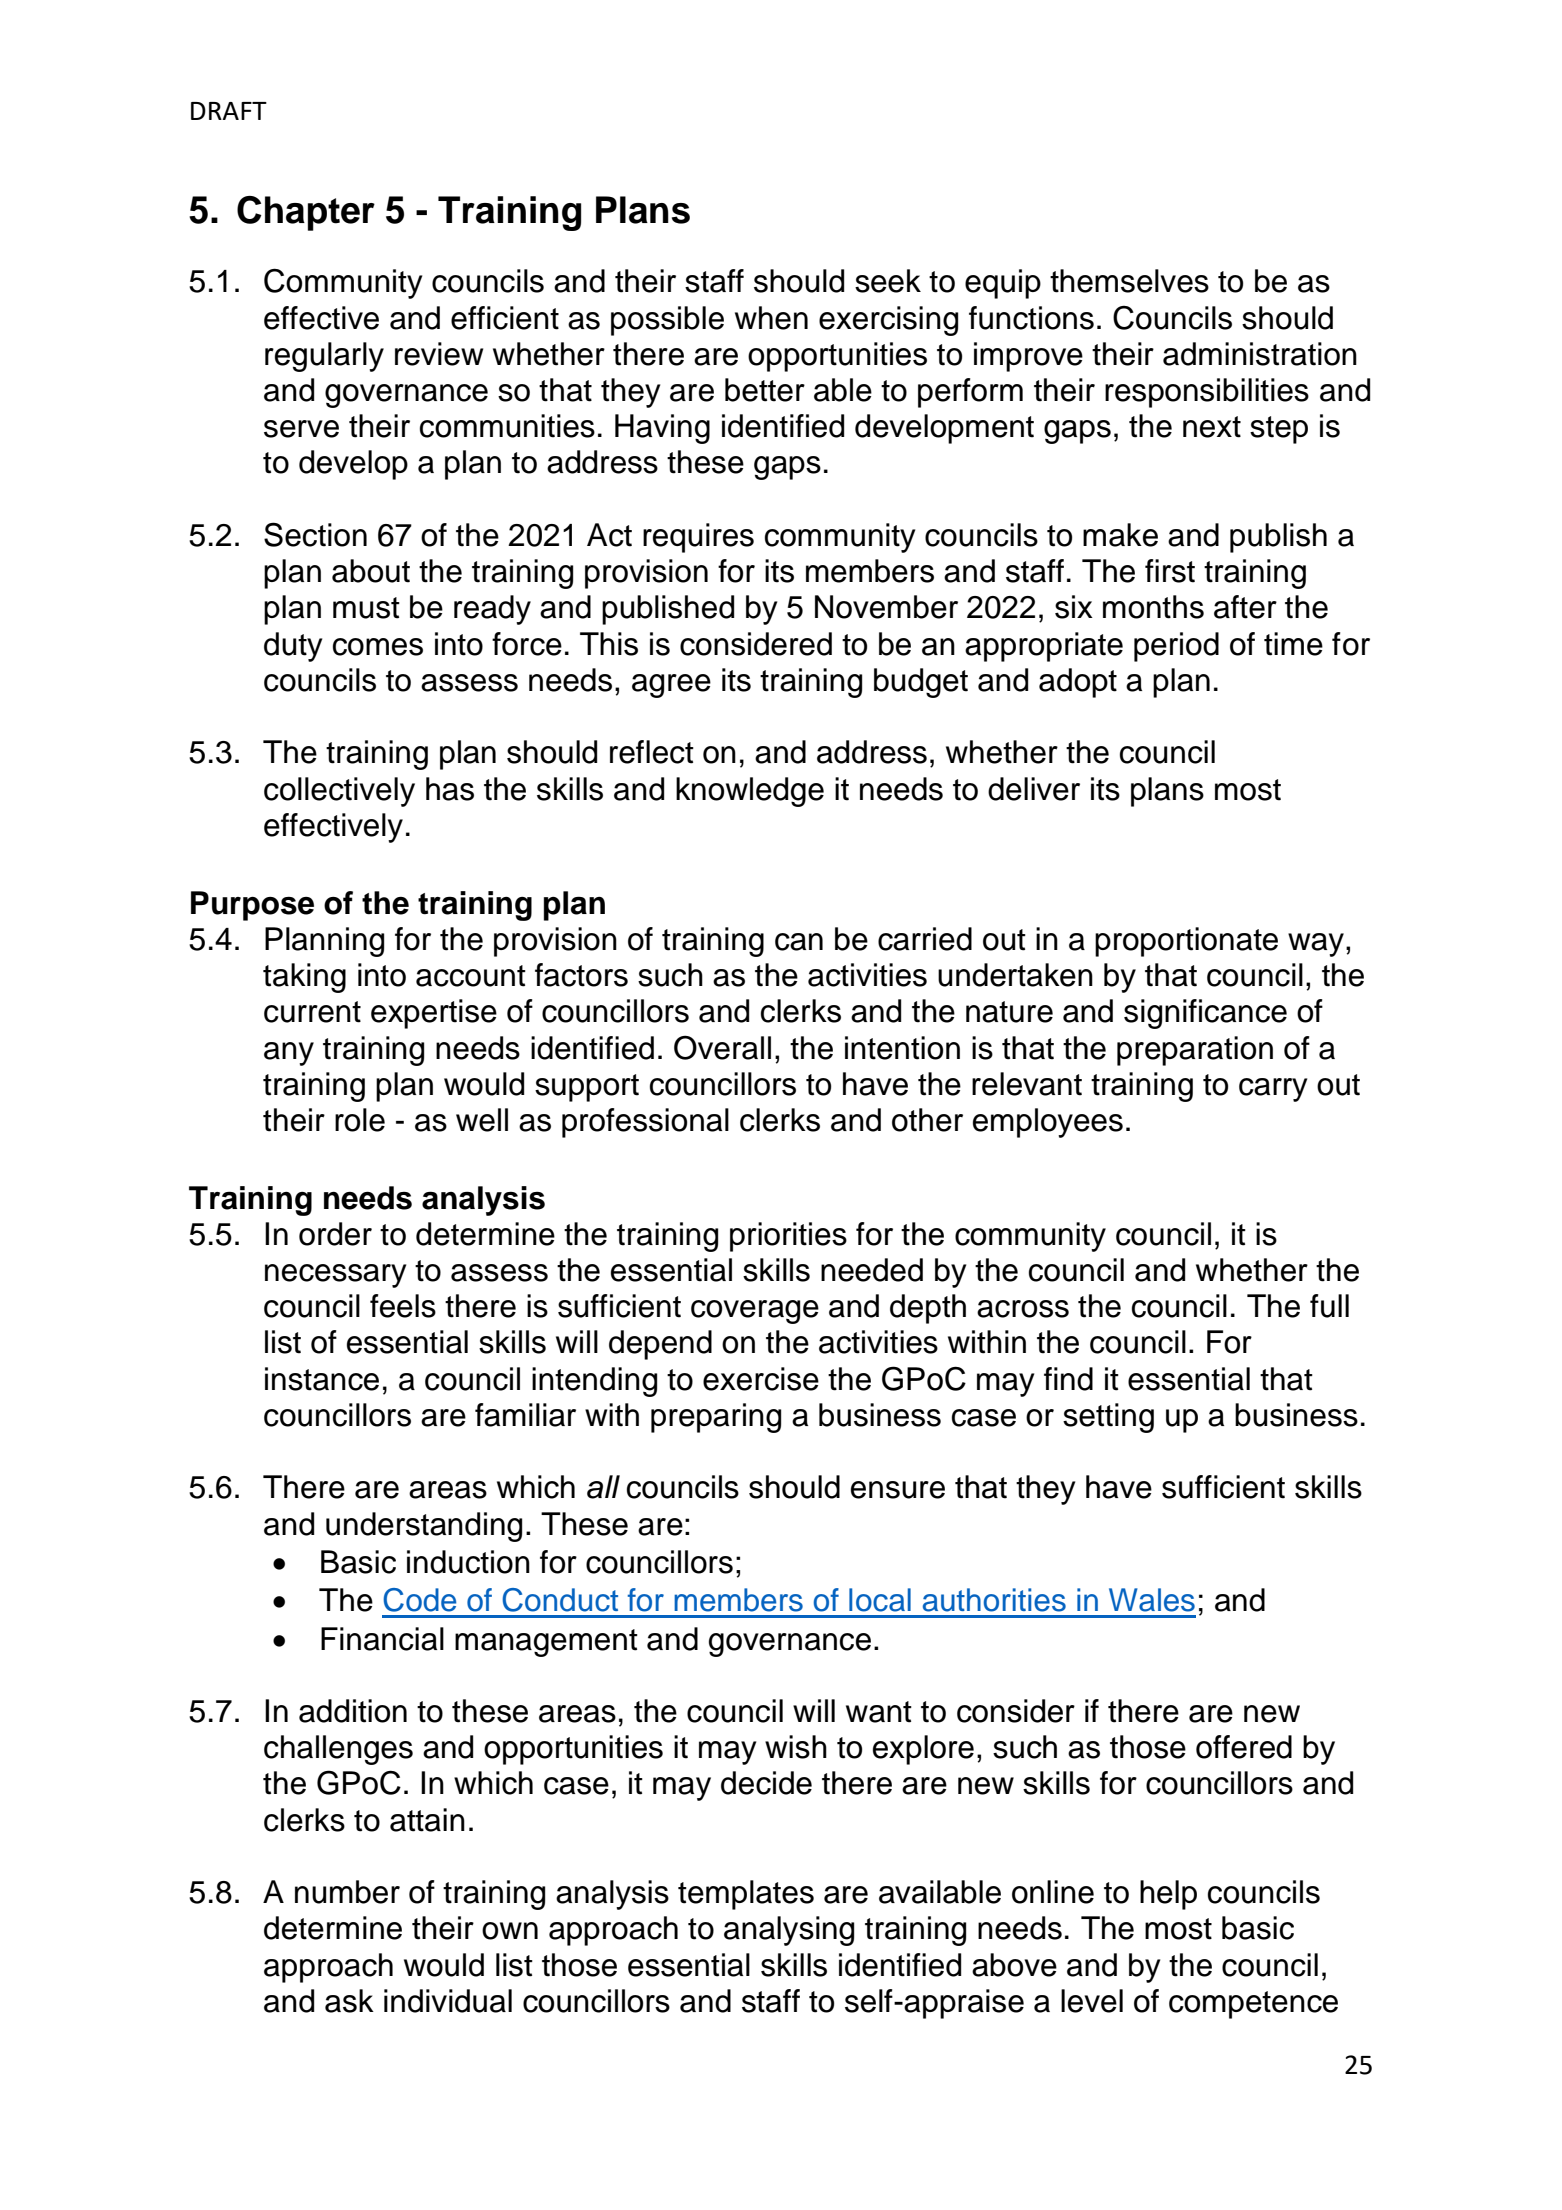 The width and height of the image is (1562, 2210). Describe the element at coordinates (888, 281) in the image. I see `seek` at that location.
